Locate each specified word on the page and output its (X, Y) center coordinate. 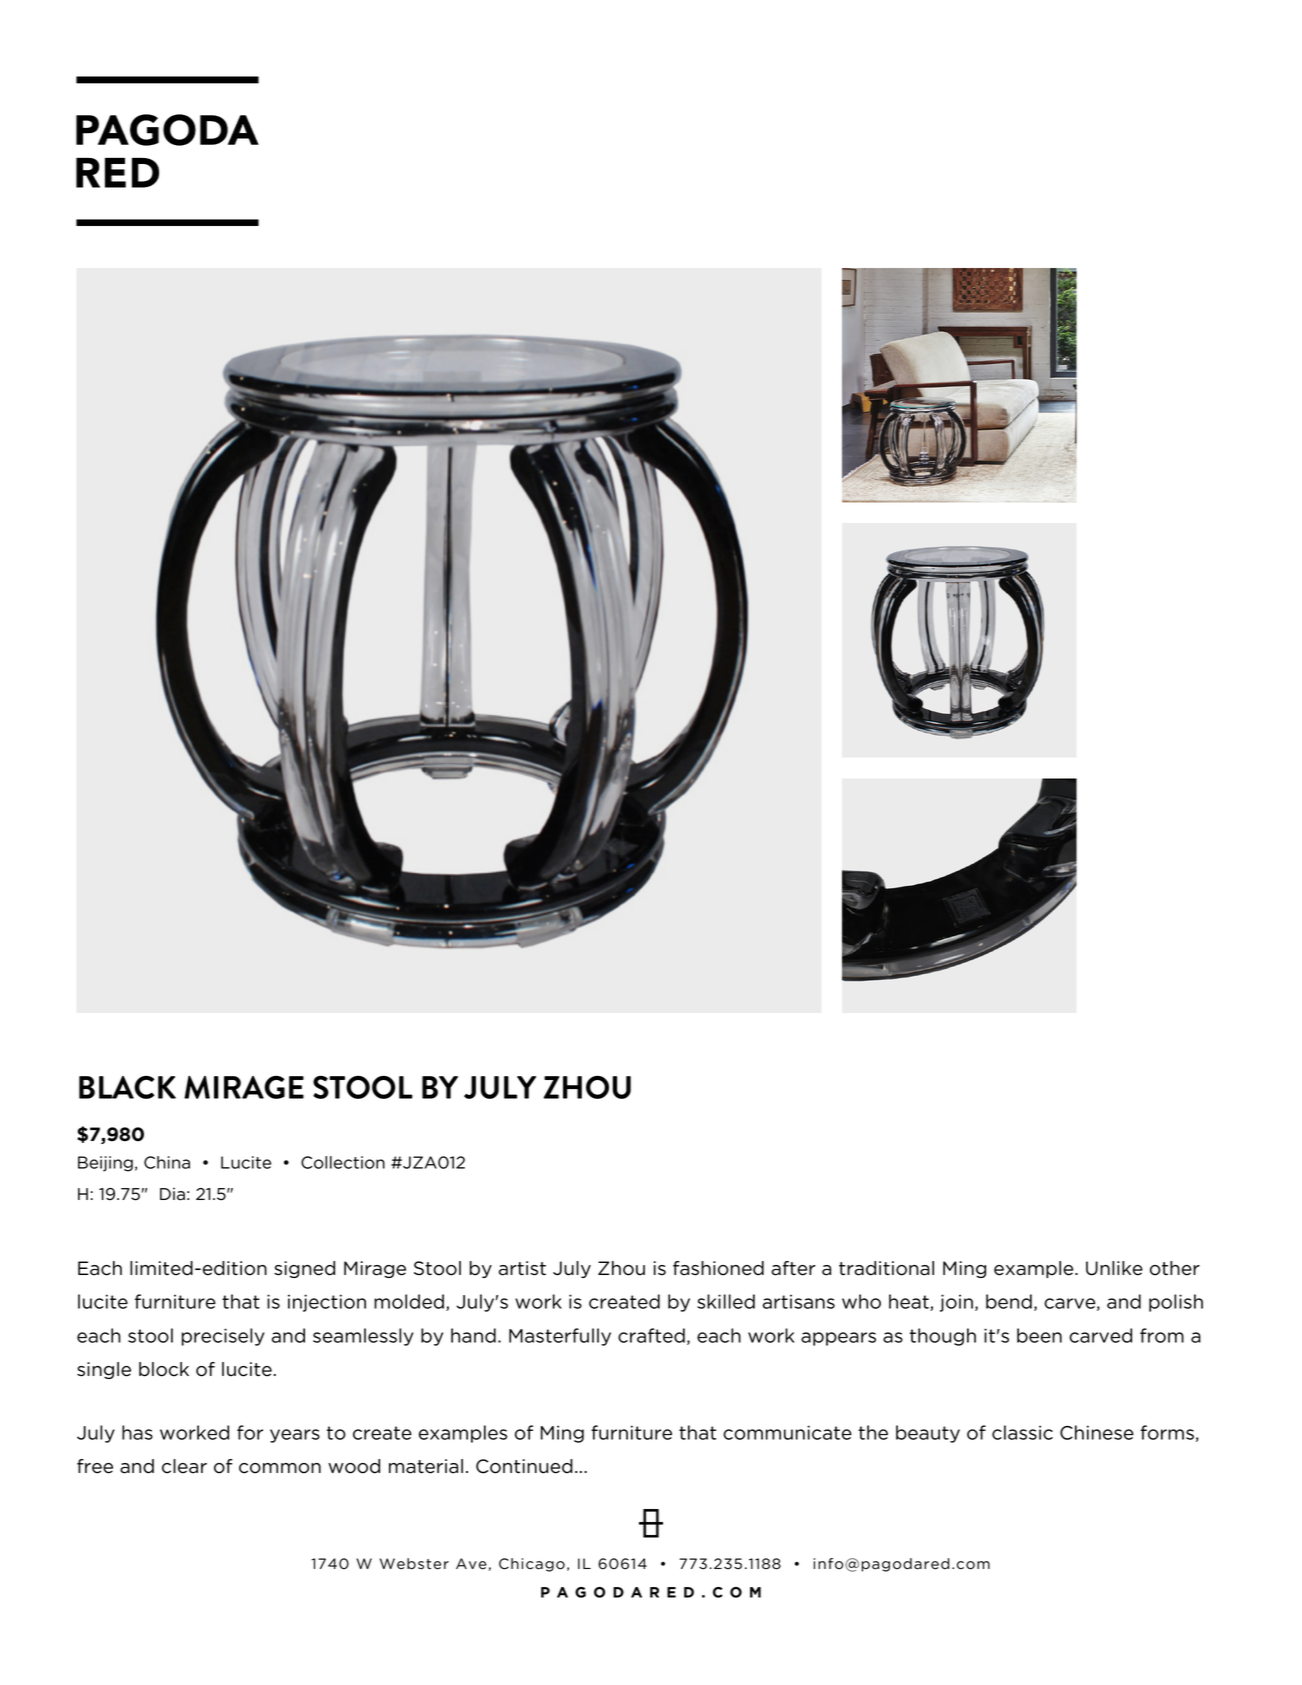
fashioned (718, 1268)
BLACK (127, 1087)
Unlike (1114, 1268)
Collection (343, 1162)
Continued (524, 1466)
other (1175, 1268)
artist (522, 1268)
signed (304, 1269)
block (164, 1369)
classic (1022, 1432)
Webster (414, 1564)
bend (1009, 1301)
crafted (651, 1335)
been (1039, 1335)
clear (184, 1466)
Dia (172, 1194)
